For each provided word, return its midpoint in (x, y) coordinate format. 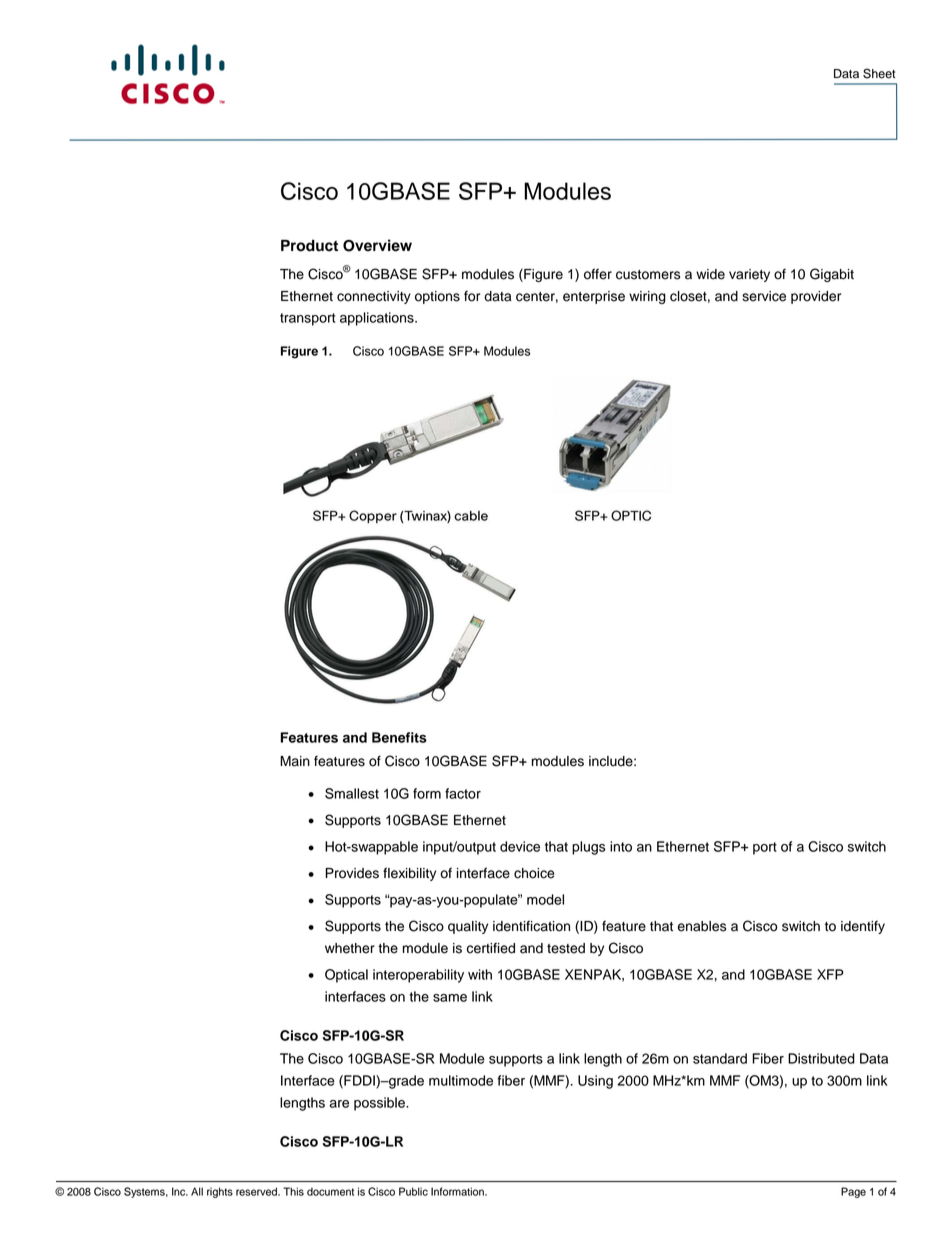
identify (863, 927)
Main (295, 761)
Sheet (879, 73)
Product (309, 245)
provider (816, 297)
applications (378, 319)
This (293, 1191)
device (520, 846)
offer (598, 274)
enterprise (594, 297)
